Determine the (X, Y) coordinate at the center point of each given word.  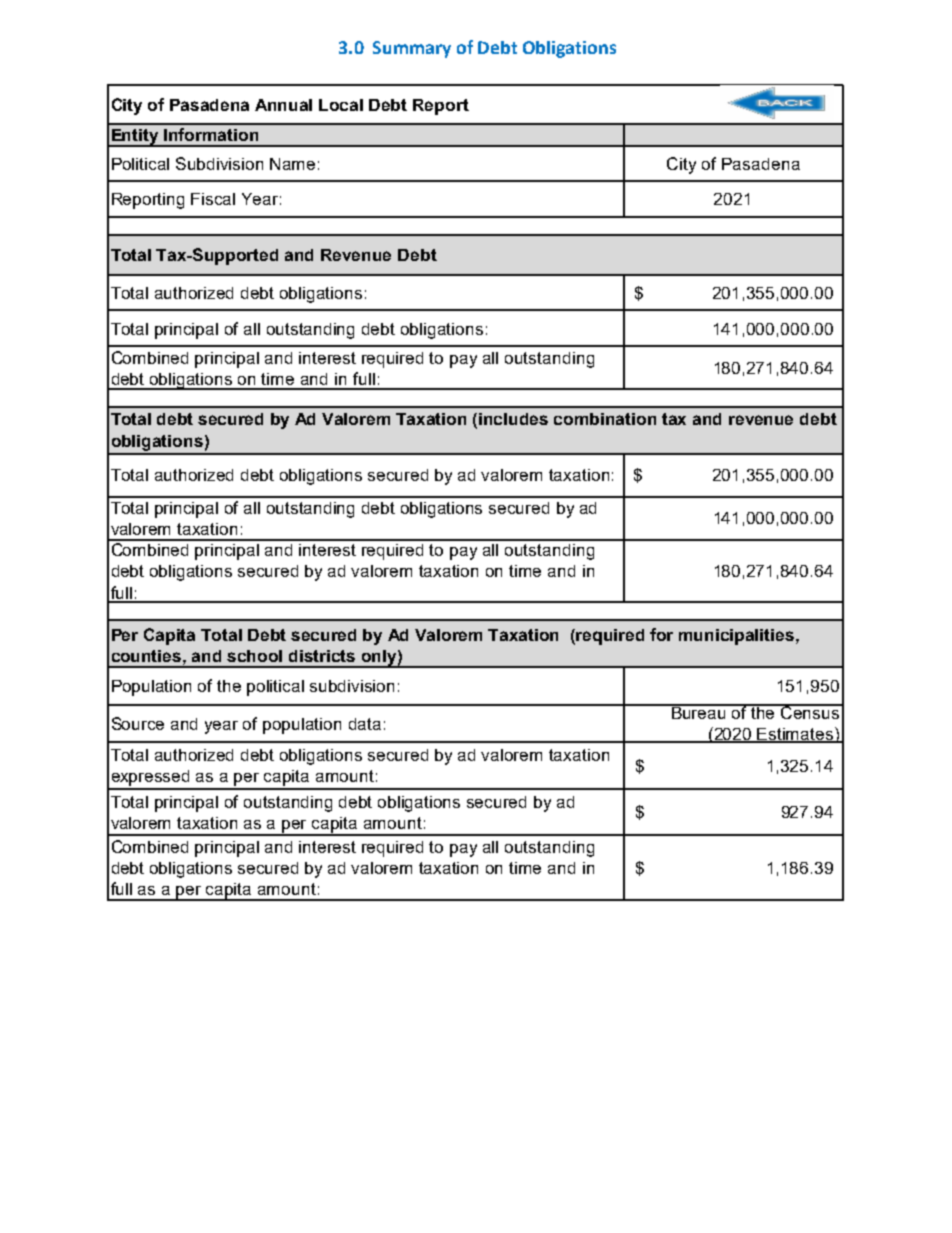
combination (605, 419)
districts (322, 656)
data (365, 724)
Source (138, 723)
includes (513, 419)
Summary (412, 49)
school (254, 656)
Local (341, 105)
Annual (283, 105)
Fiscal (213, 199)
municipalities (738, 637)
